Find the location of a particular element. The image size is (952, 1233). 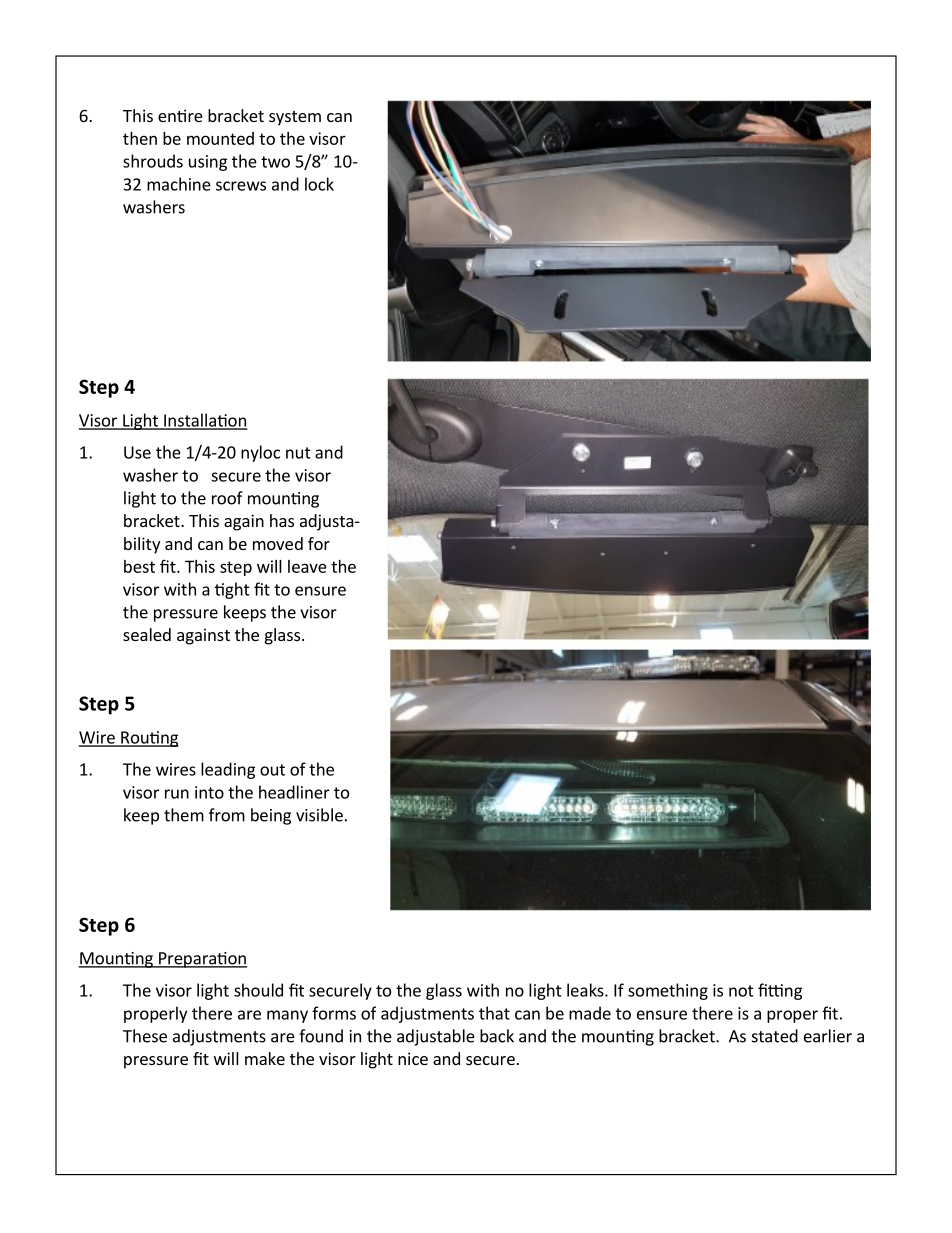

nut is located at coordinates (298, 453).
